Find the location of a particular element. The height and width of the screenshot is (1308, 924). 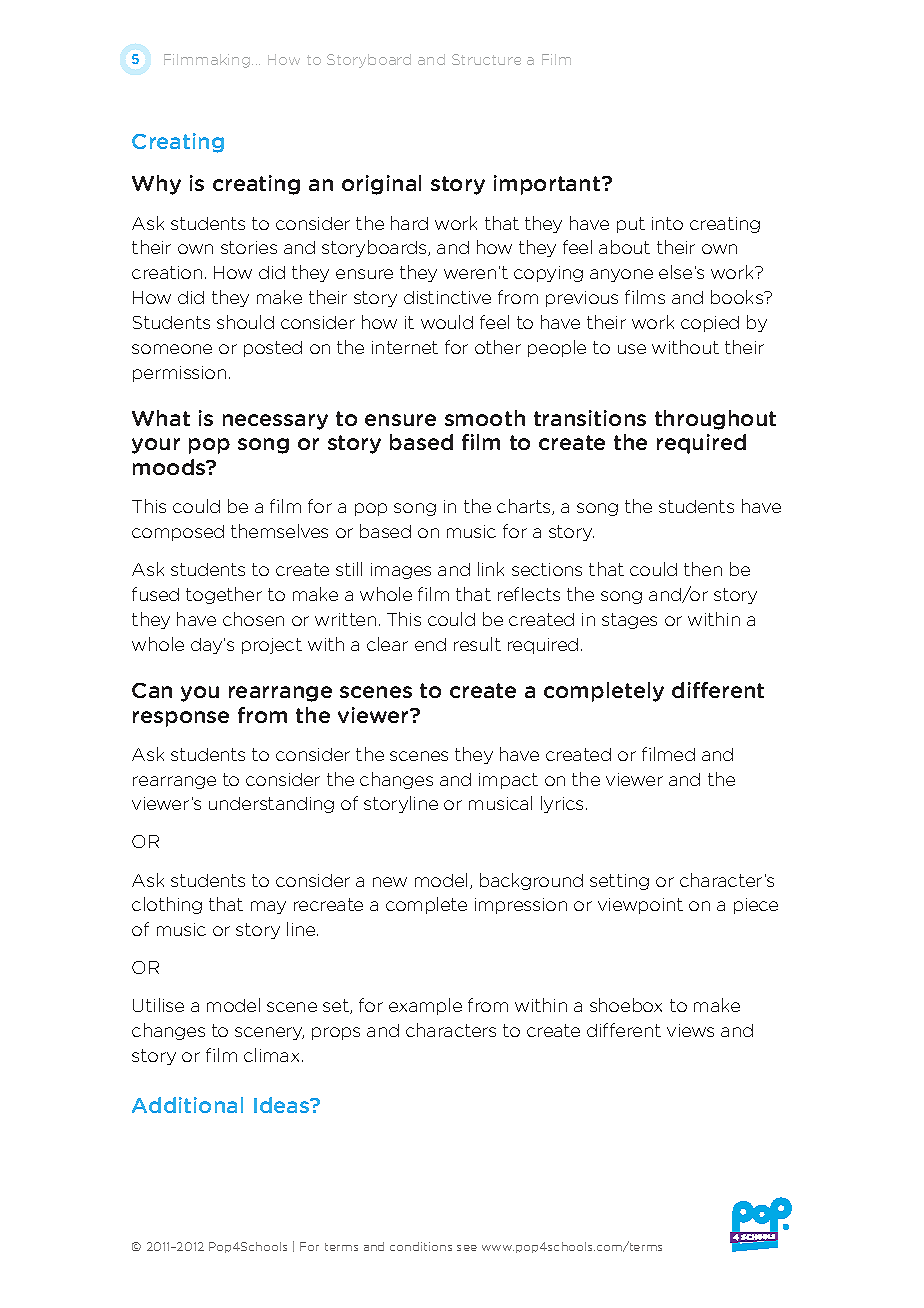

Additional is located at coordinates (187, 1105).
